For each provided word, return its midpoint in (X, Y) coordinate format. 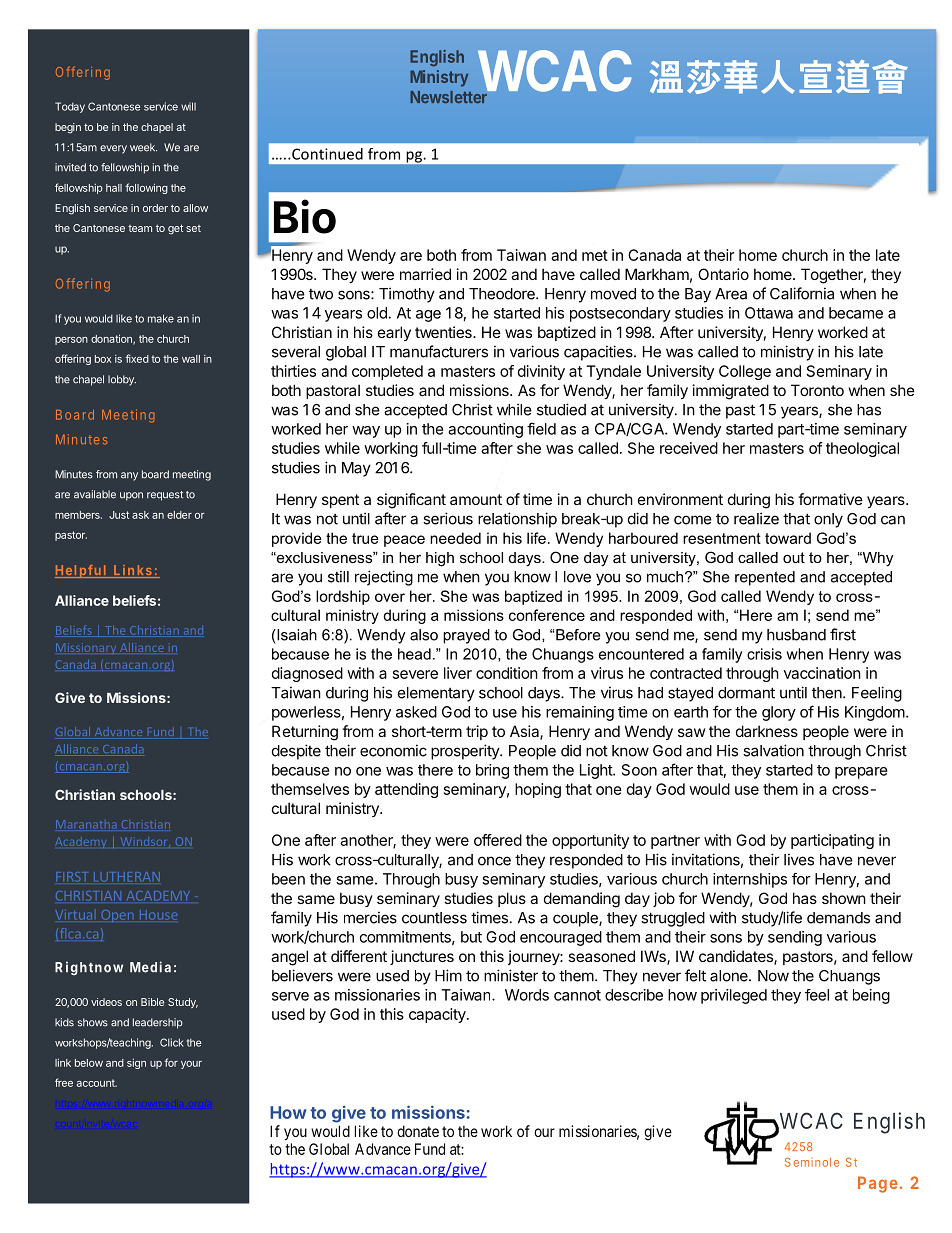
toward (788, 538)
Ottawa (769, 313)
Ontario (723, 274)
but (471, 937)
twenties (444, 332)
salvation (773, 750)
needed (455, 538)
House (158, 915)
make (161, 318)
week (143, 147)
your (191, 1065)
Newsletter (449, 96)
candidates (737, 957)
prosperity (466, 752)
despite (296, 752)
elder (179, 515)
